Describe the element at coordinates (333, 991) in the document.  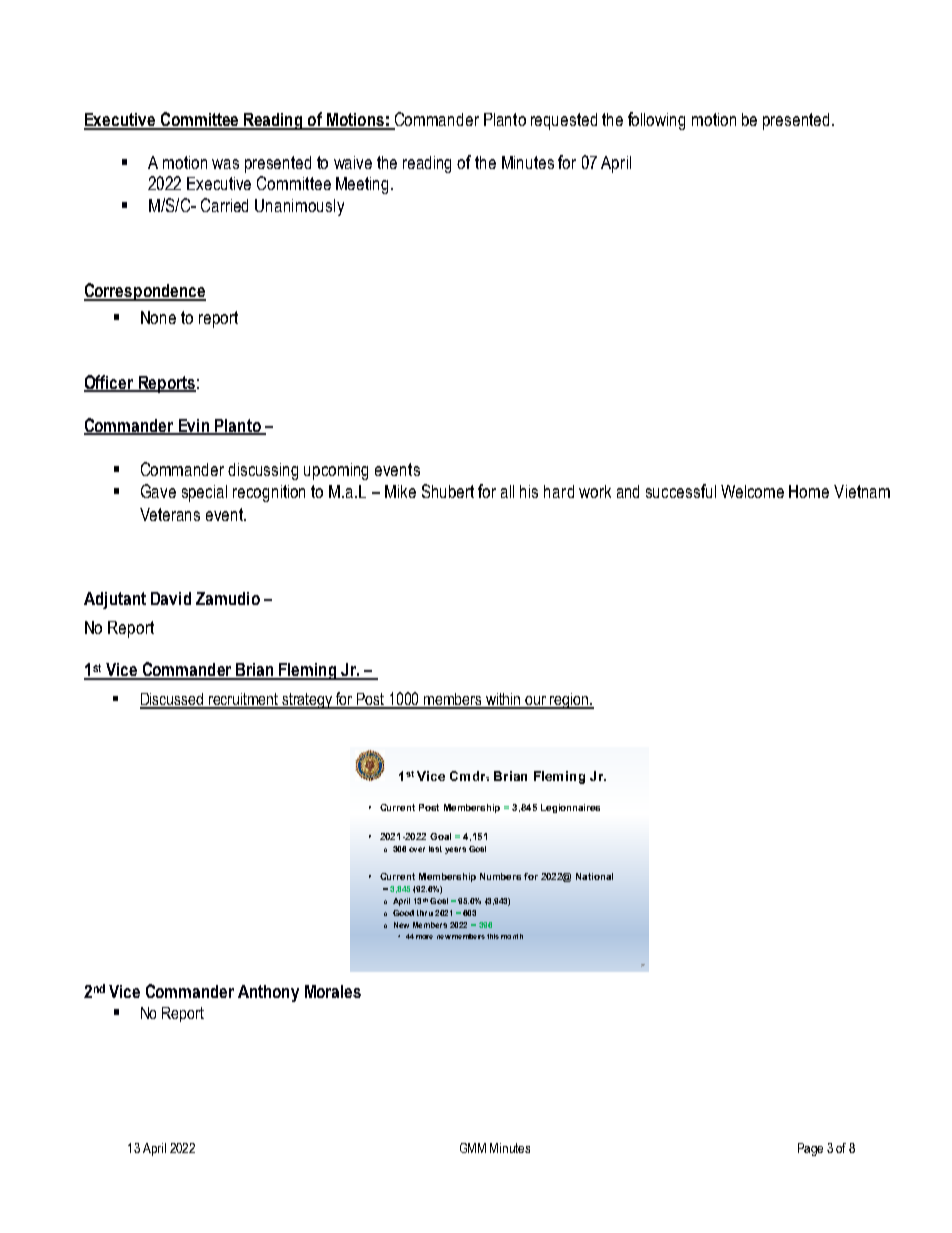
I see `Morales` at that location.
